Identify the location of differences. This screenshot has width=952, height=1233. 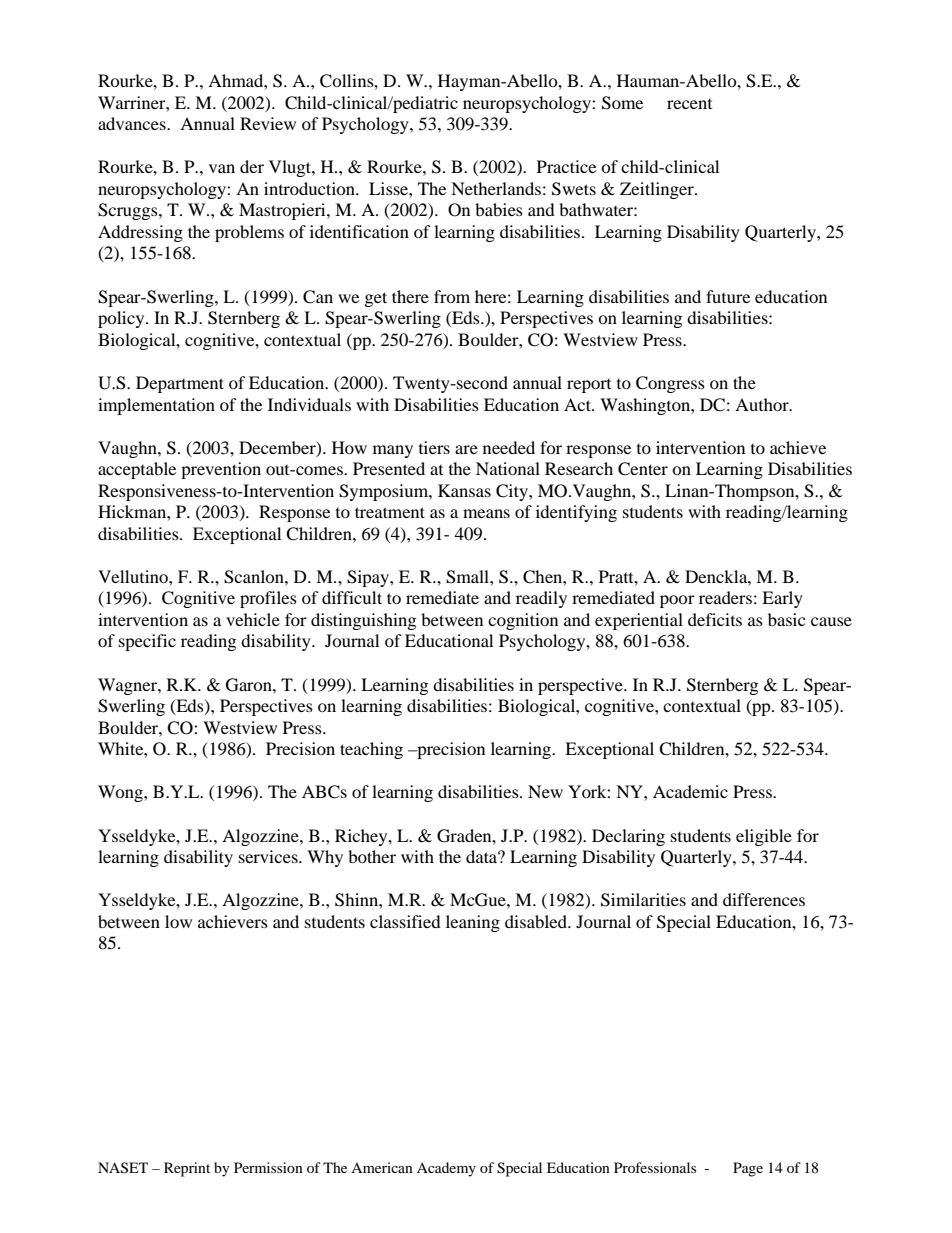
(764, 899).
